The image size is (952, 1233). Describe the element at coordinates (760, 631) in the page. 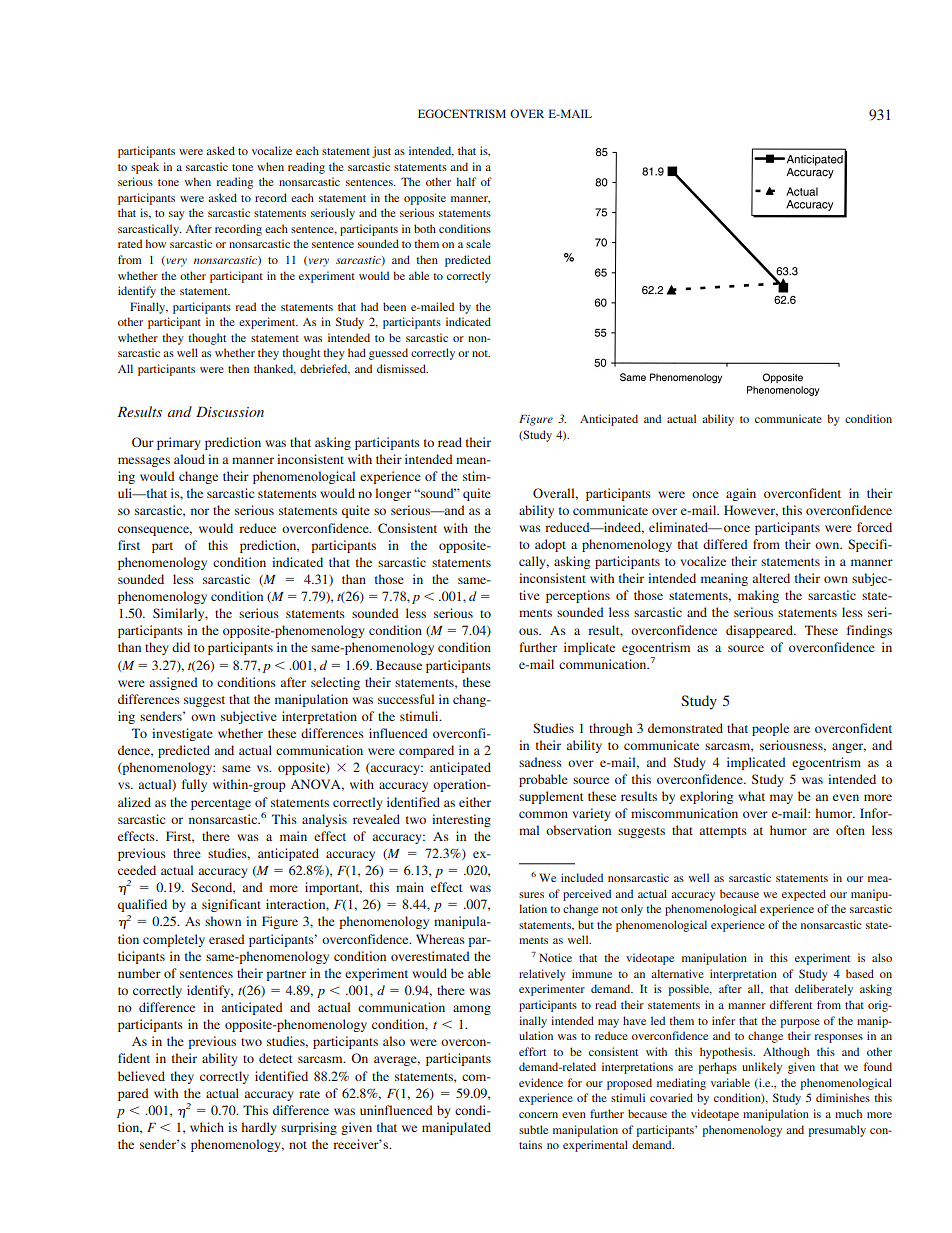

I see `disappeared` at that location.
